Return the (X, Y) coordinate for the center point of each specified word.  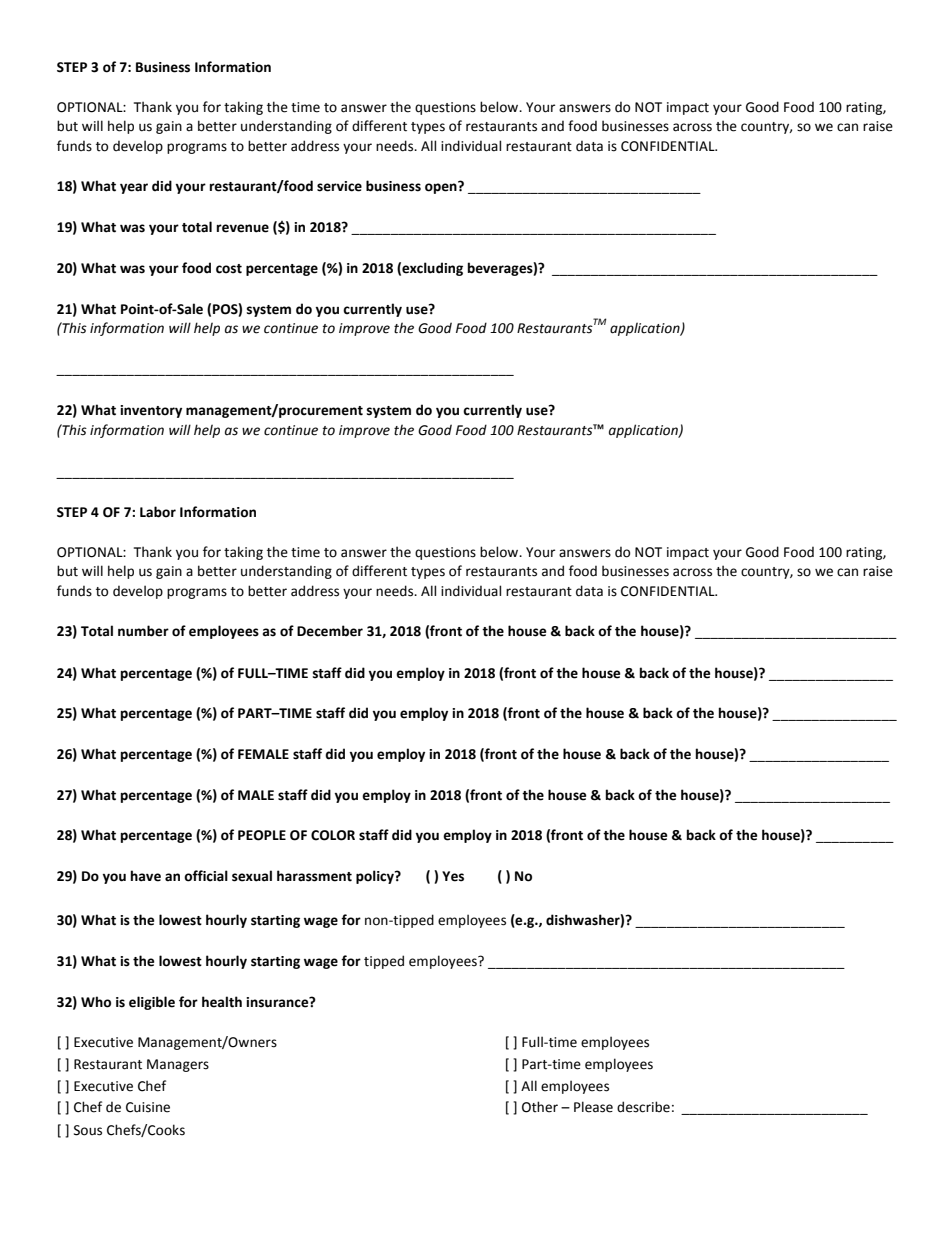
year (134, 188)
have (146, 876)
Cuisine (148, 1107)
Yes (453, 876)
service (339, 186)
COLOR (333, 835)
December (330, 631)
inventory (151, 411)
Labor (158, 512)
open (442, 188)
